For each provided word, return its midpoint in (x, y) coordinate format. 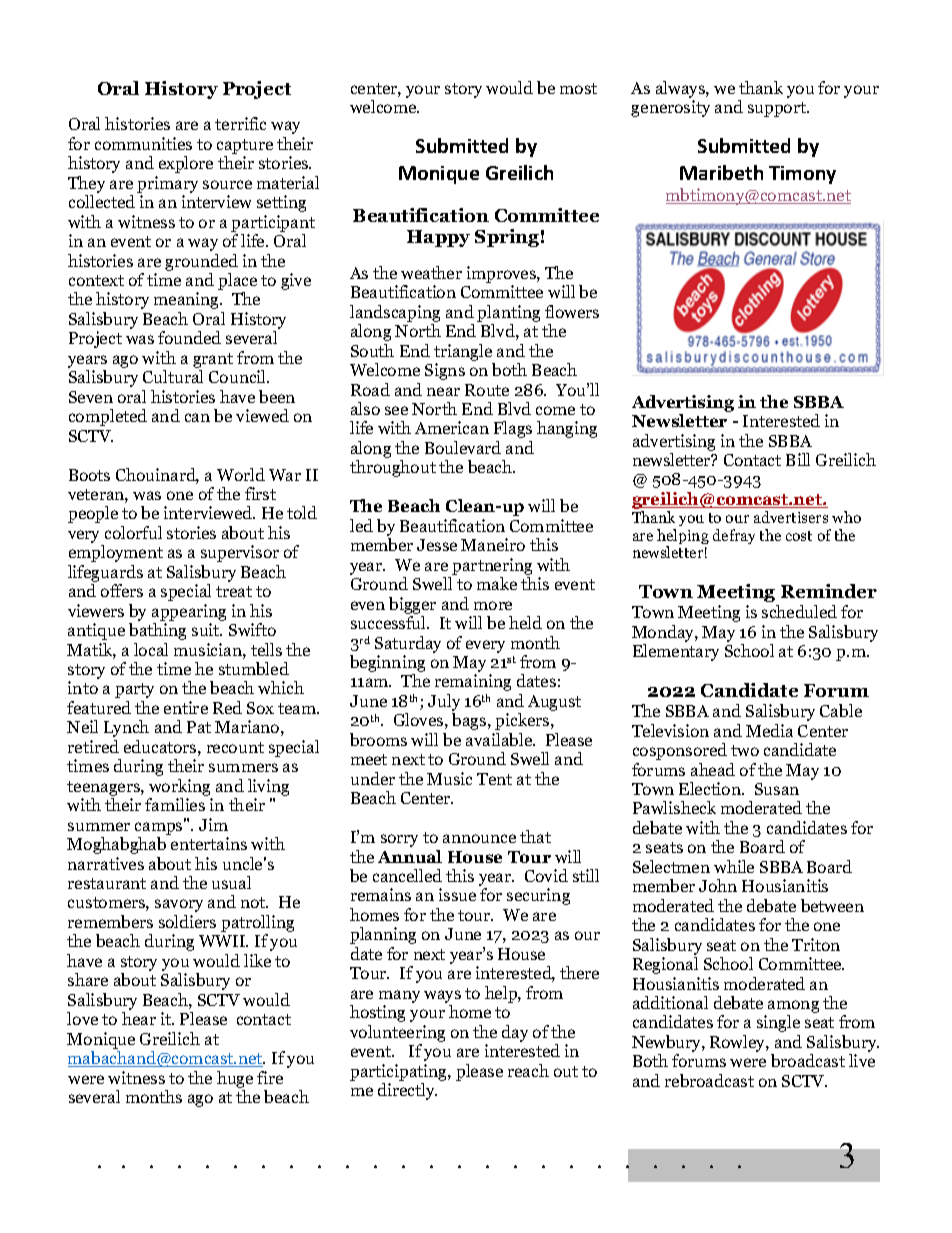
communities (143, 143)
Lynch (126, 728)
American (452, 427)
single (778, 1023)
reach (528, 1070)
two (745, 750)
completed (108, 417)
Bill (798, 459)
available (500, 739)
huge (235, 1081)
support (778, 109)
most (578, 88)
